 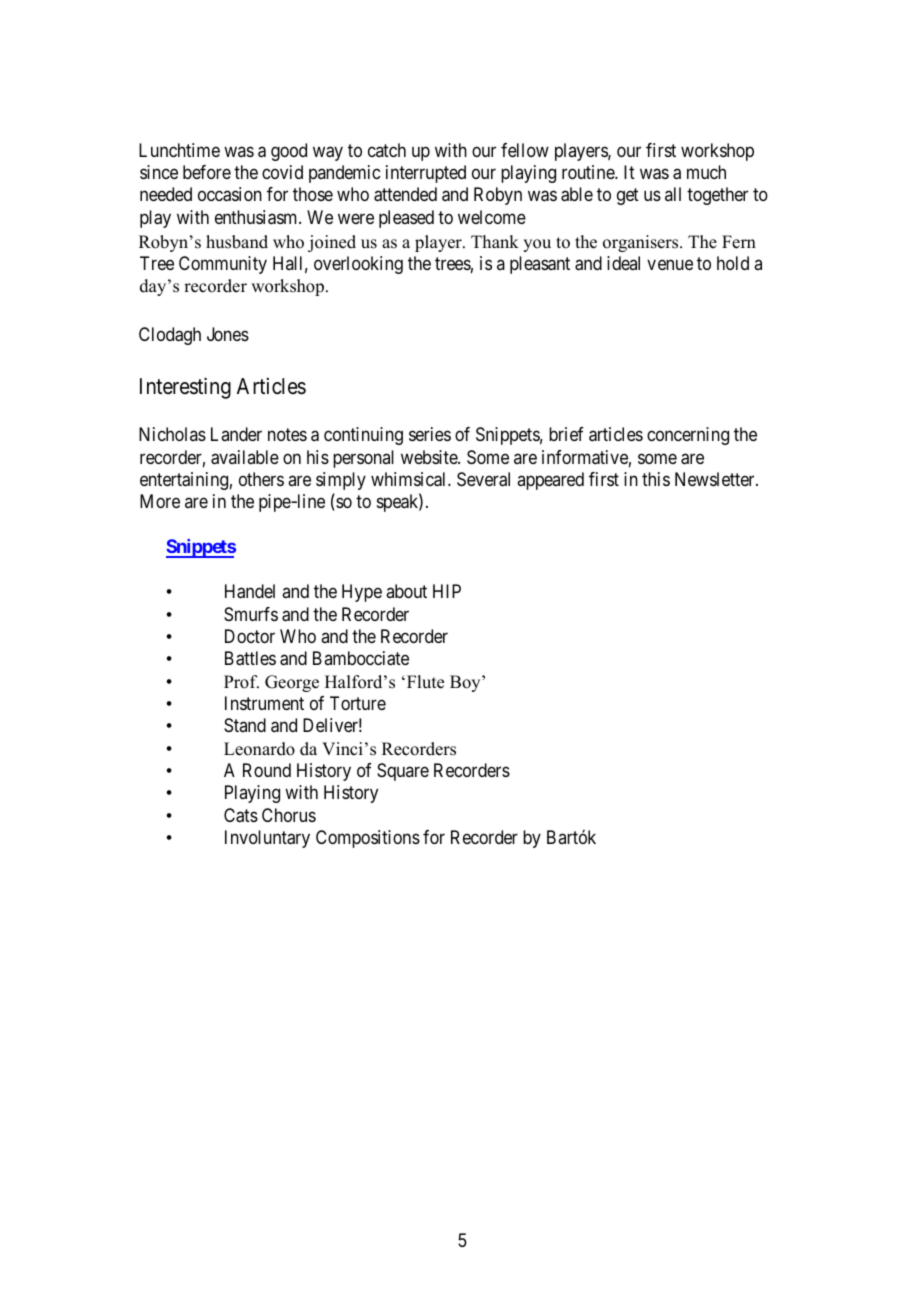 What do you see at coordinates (261, 479) in the screenshot?
I see `others` at bounding box center [261, 479].
